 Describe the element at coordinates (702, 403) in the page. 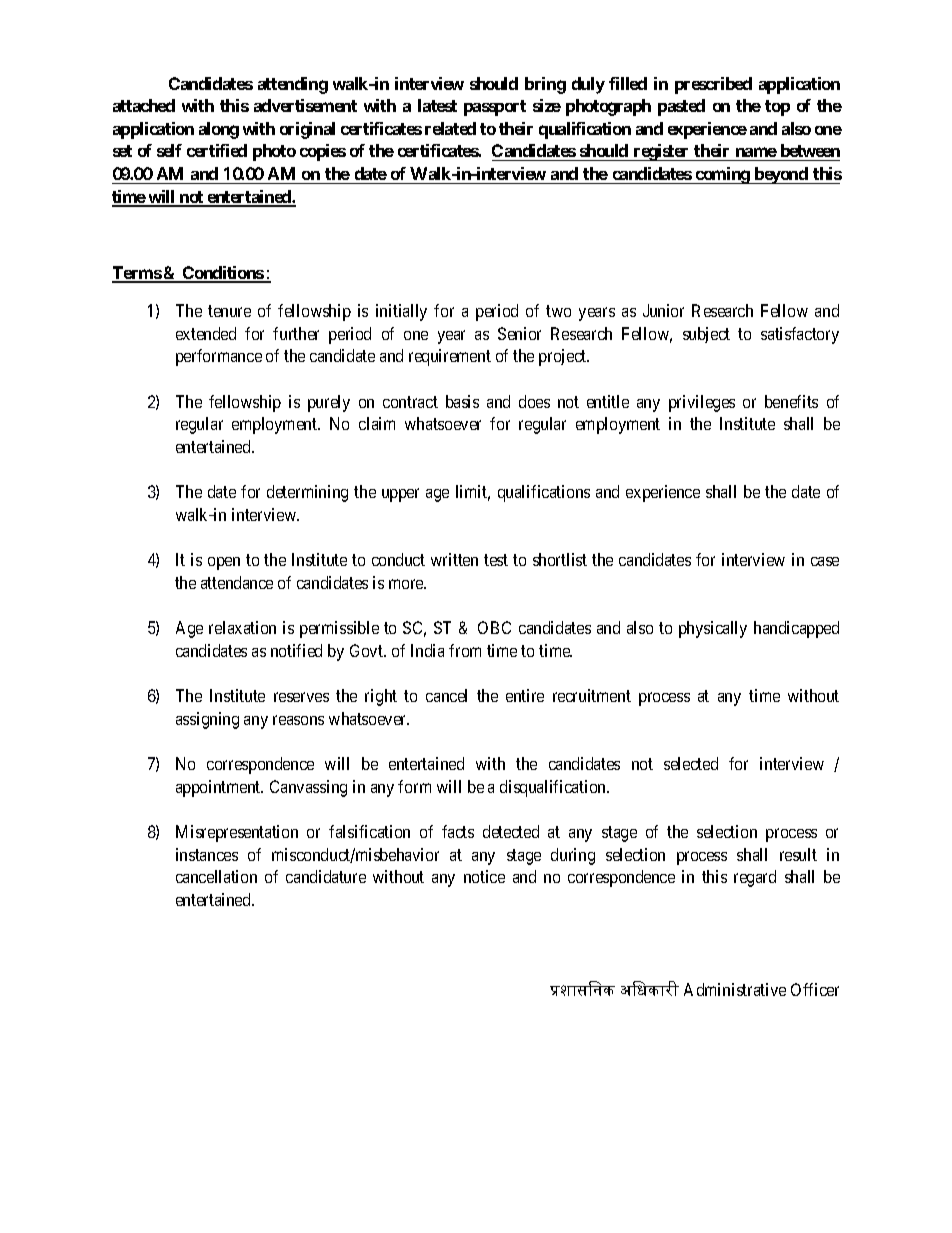

I see `privileges` at that location.
